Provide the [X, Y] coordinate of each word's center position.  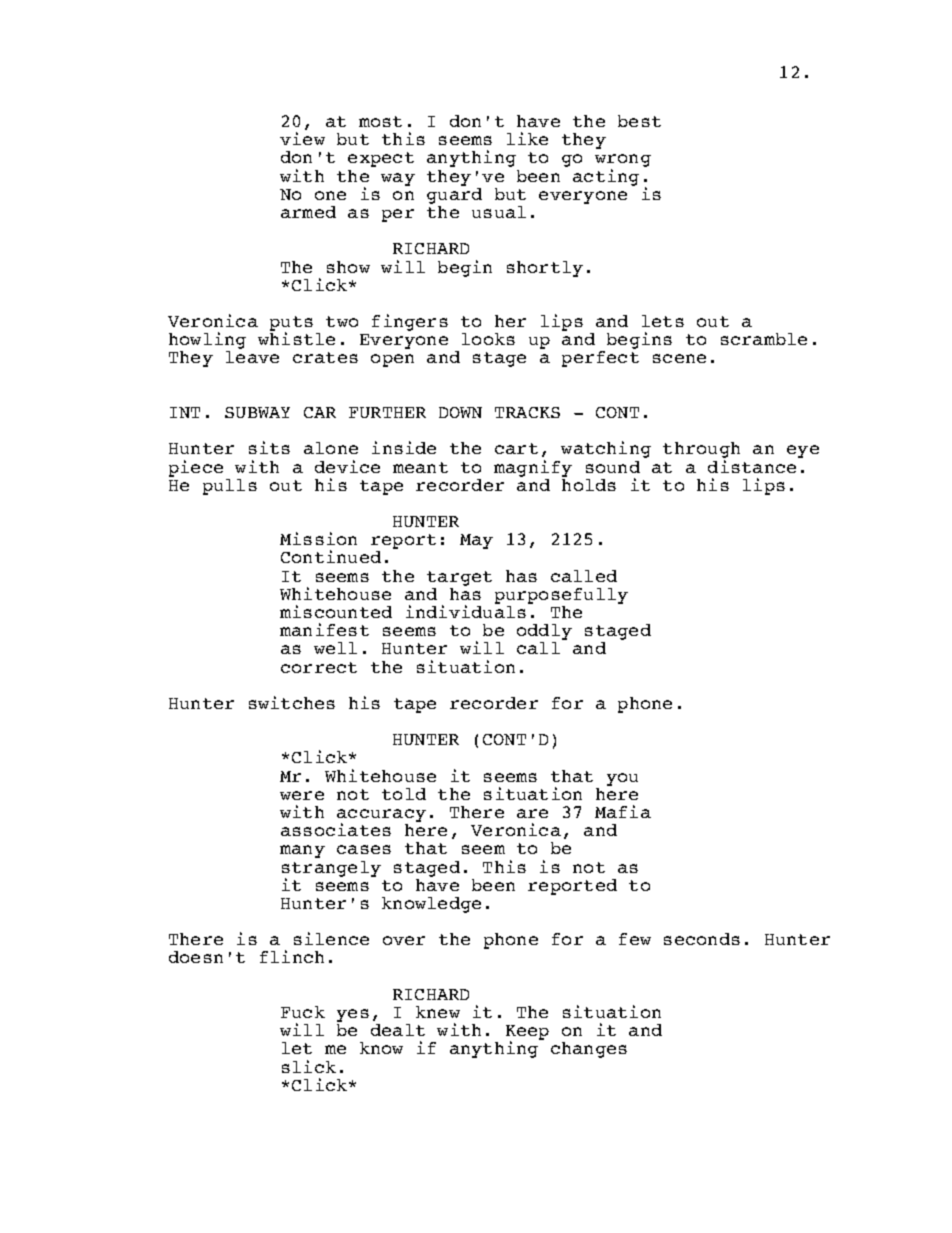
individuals [466, 610]
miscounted [336, 611]
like [527, 138]
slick [309, 1066]
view [302, 138]
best [639, 121]
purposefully [561, 596]
